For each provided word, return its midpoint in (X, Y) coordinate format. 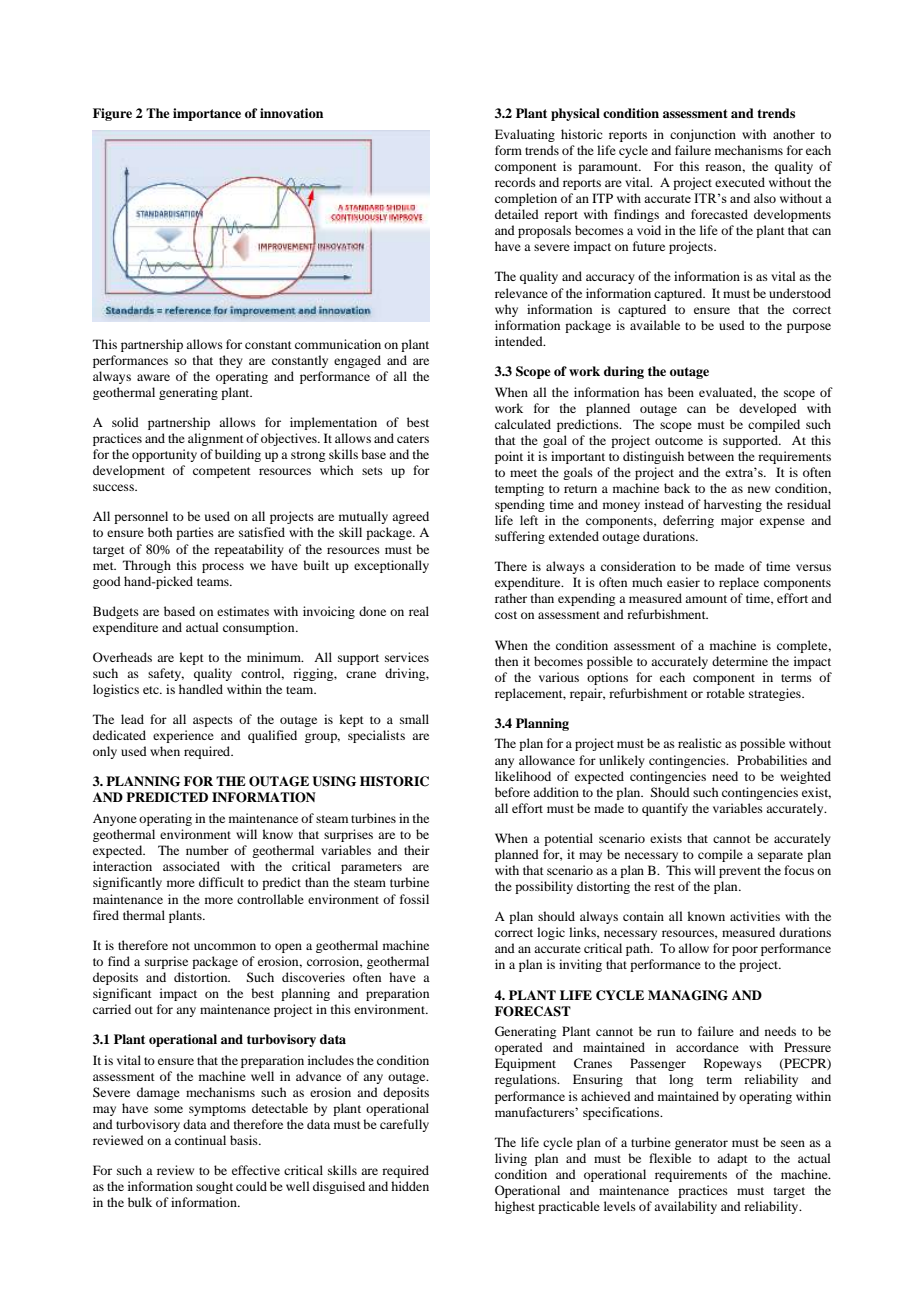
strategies (776, 694)
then (506, 661)
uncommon (225, 946)
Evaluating (525, 135)
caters (413, 439)
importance (207, 114)
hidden (410, 1186)
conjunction (703, 135)
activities (755, 916)
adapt (732, 1159)
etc (152, 690)
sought (214, 1187)
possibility (544, 887)
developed (768, 409)
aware (153, 377)
